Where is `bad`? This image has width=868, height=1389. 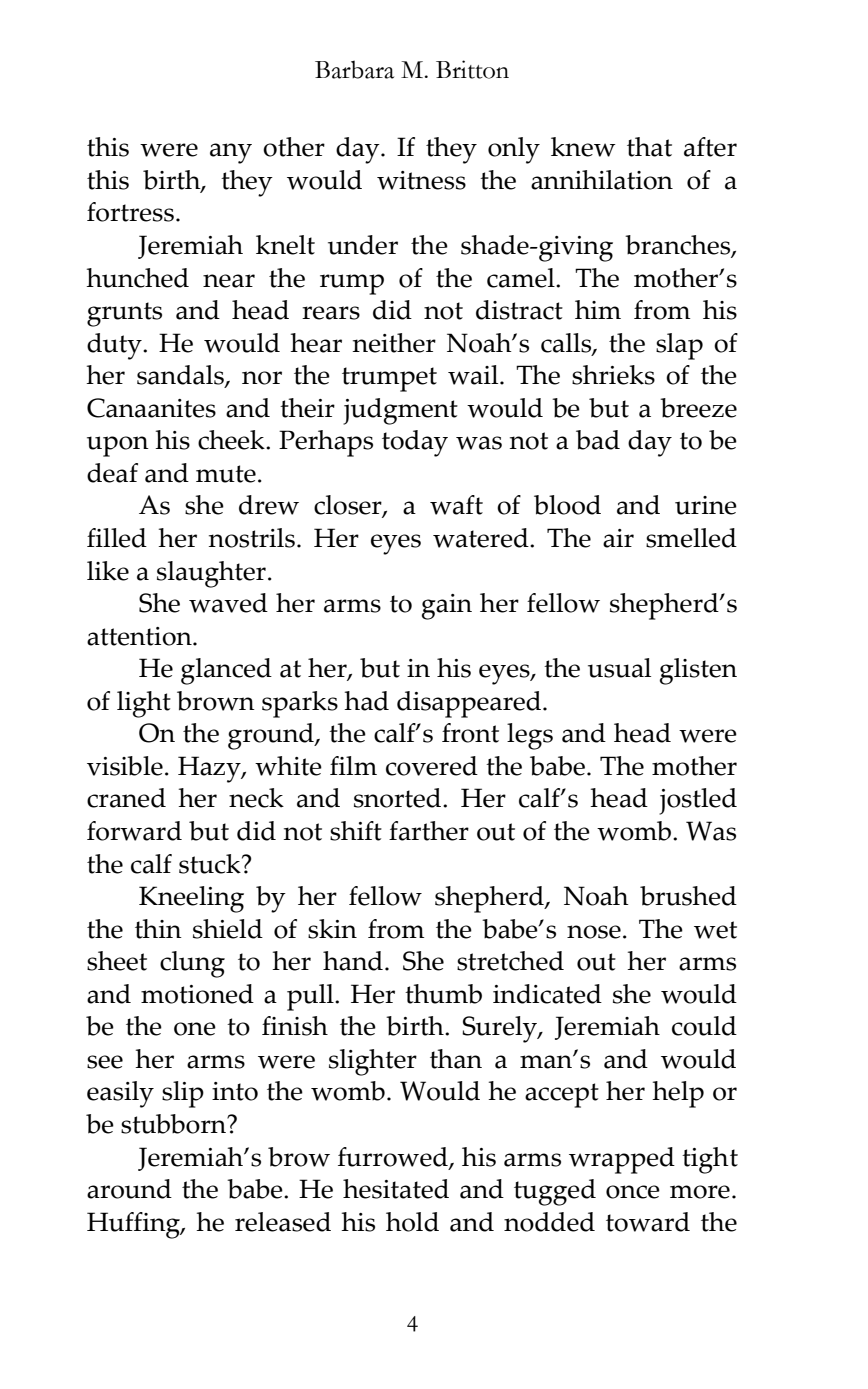
bad is located at coordinates (598, 440).
